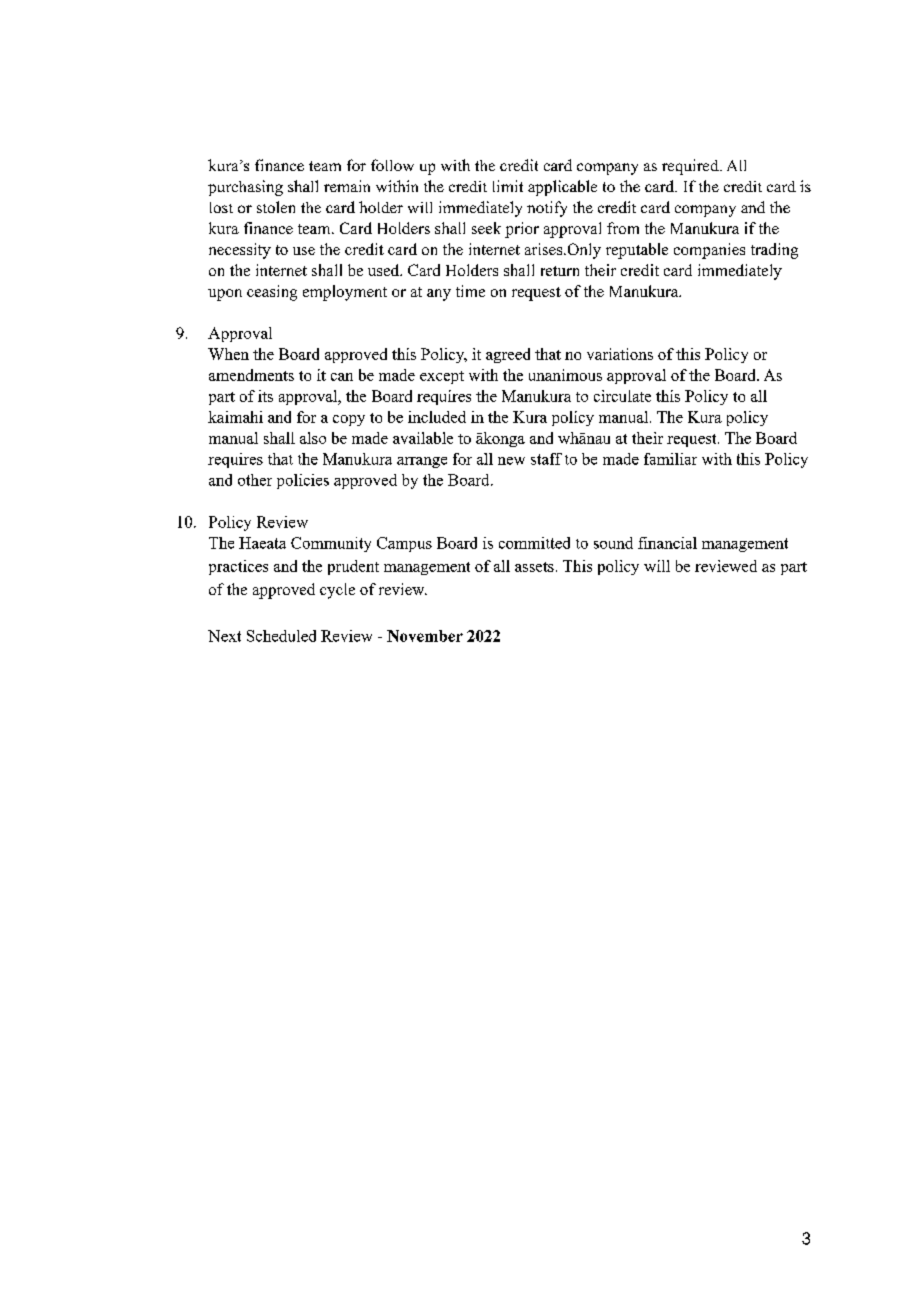 This image has height=1307, width=924. I want to click on financial, so click(667, 543).
